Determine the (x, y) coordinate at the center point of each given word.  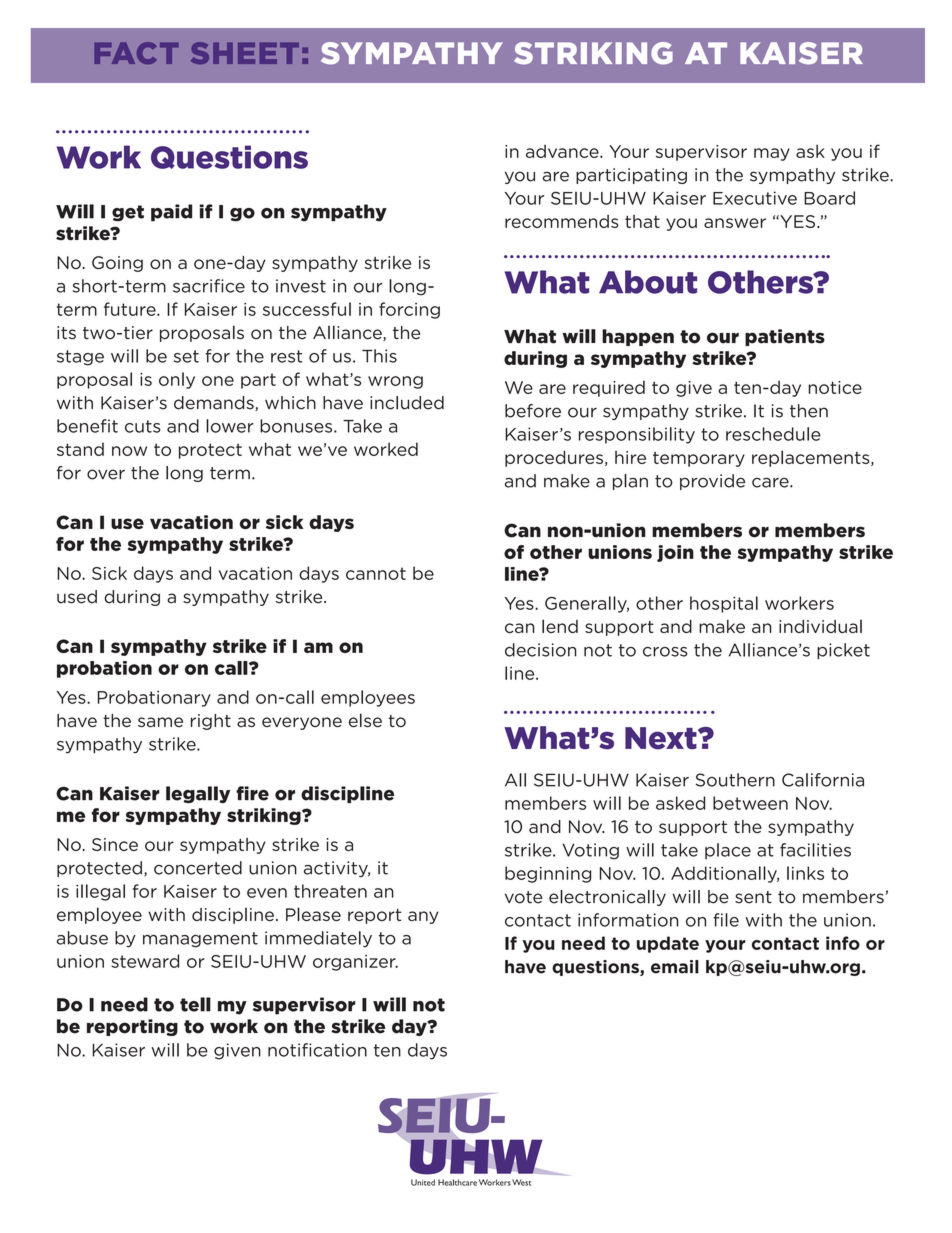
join (675, 553)
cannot (376, 573)
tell (195, 1004)
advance (563, 151)
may (772, 154)
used (77, 597)
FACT (136, 53)
